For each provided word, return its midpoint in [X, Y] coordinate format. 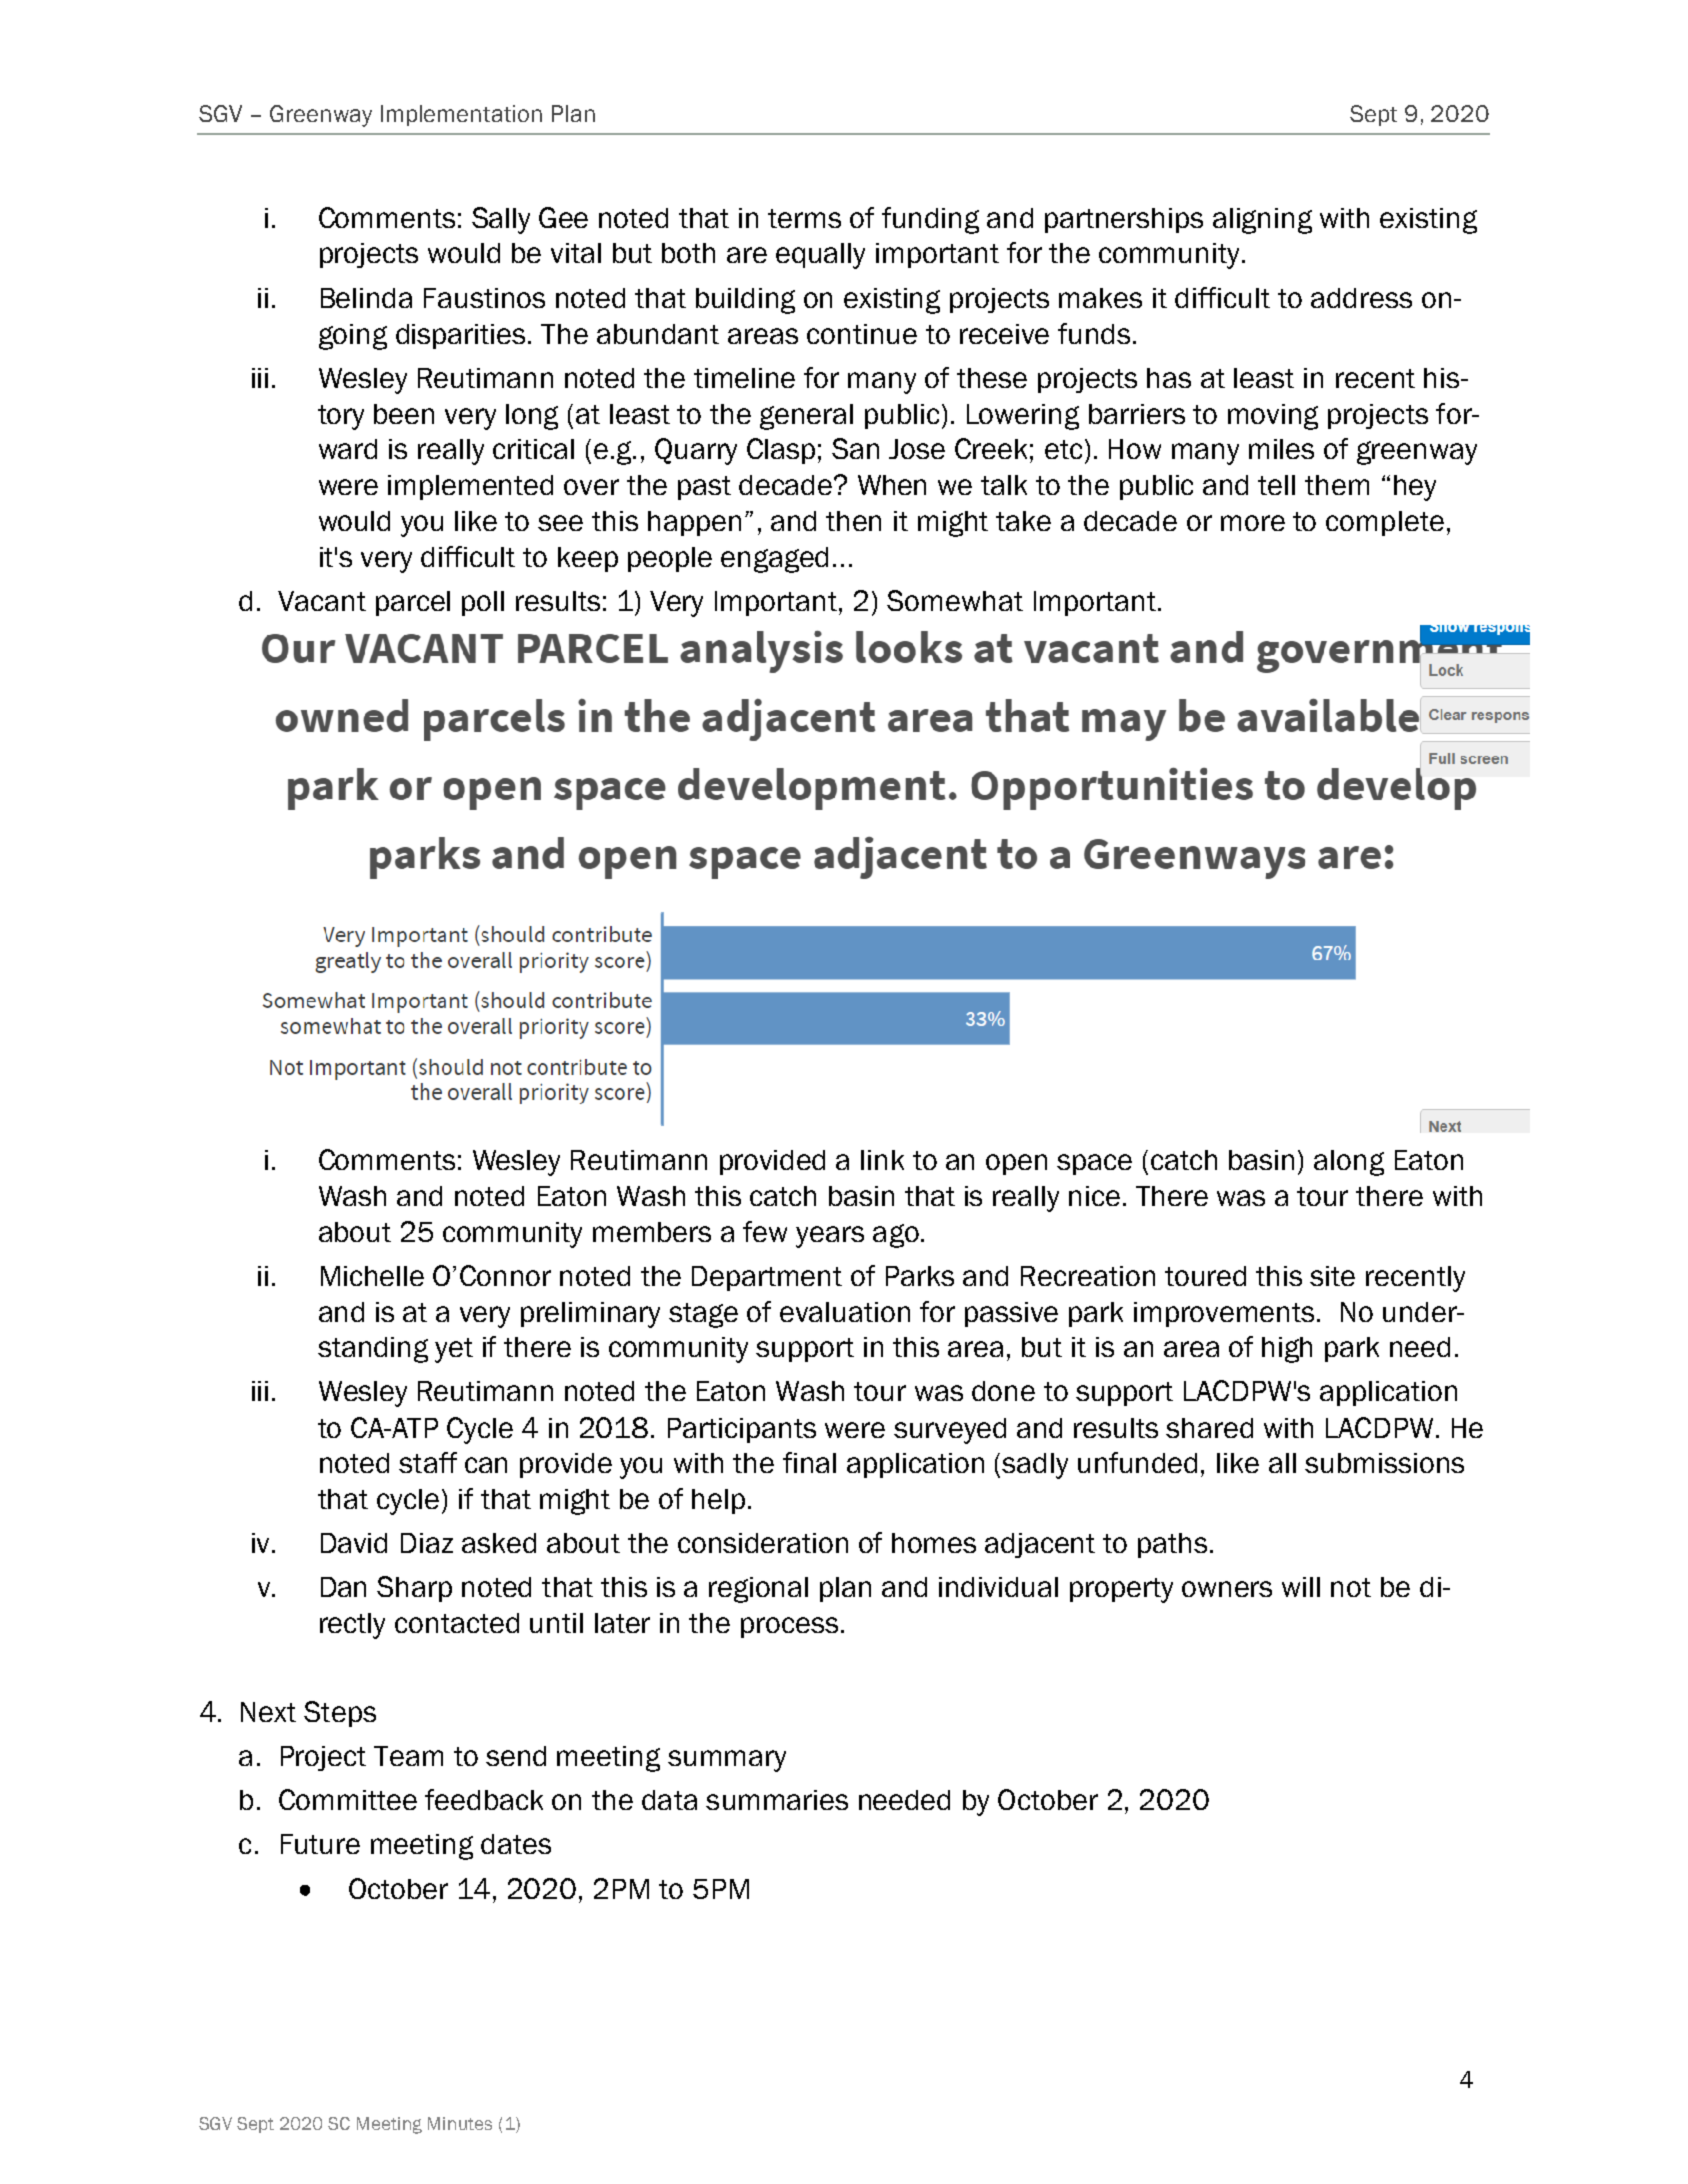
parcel [413, 603]
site [1332, 1276]
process [789, 1627]
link [882, 1160]
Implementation [461, 115]
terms [804, 218]
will [1301, 1587]
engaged [774, 560]
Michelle [372, 1276]
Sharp [414, 1589]
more [1253, 523]
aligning [1262, 221]
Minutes [460, 2123]
